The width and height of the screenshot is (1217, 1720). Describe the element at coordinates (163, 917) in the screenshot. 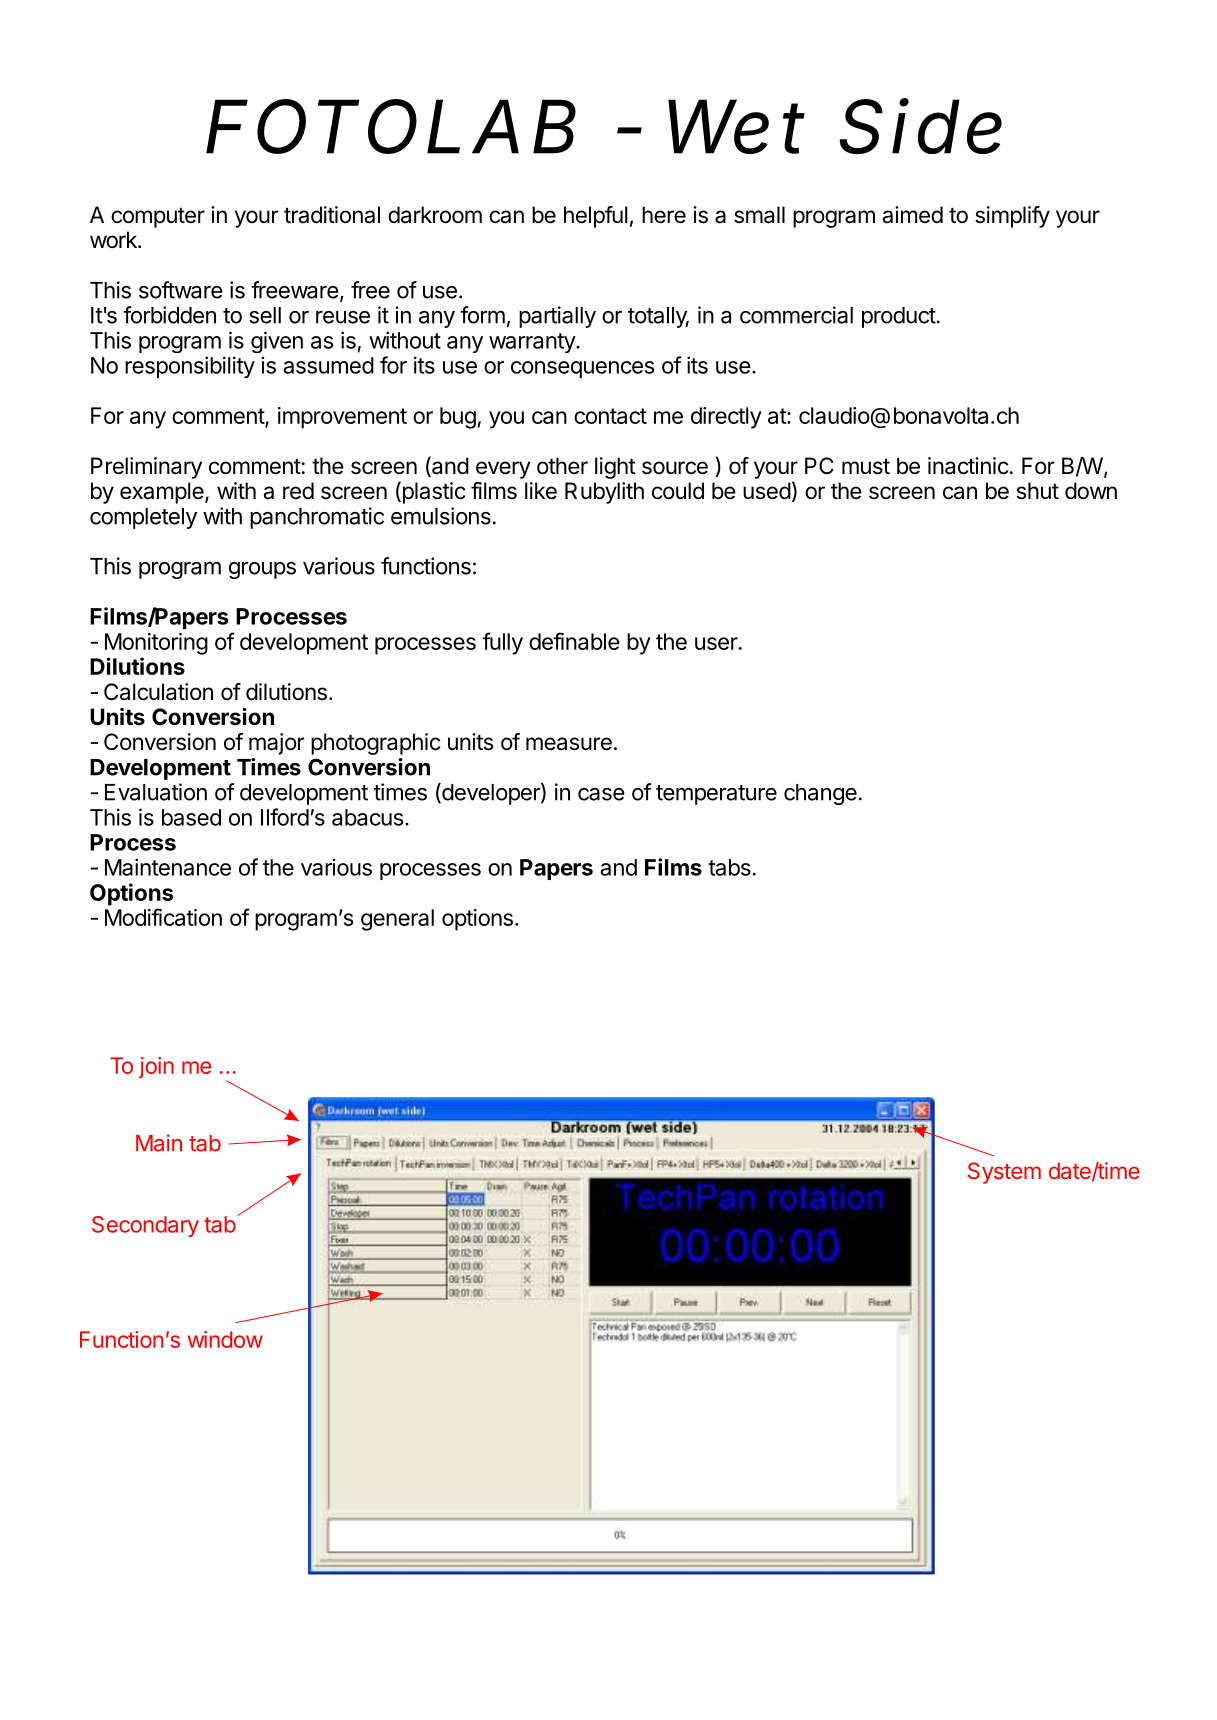

I see `Modification` at that location.
